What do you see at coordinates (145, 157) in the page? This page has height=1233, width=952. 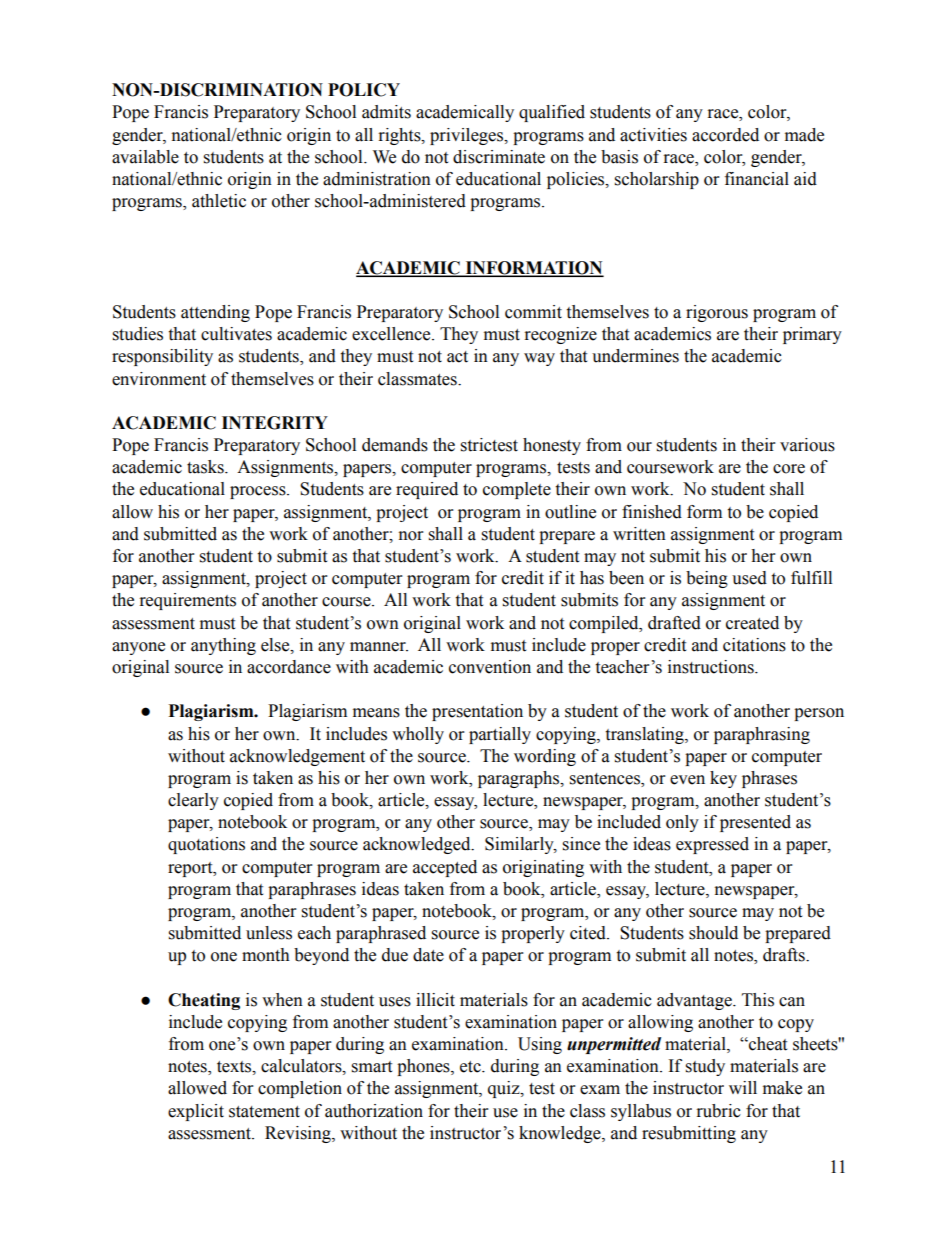 I see `available` at bounding box center [145, 157].
